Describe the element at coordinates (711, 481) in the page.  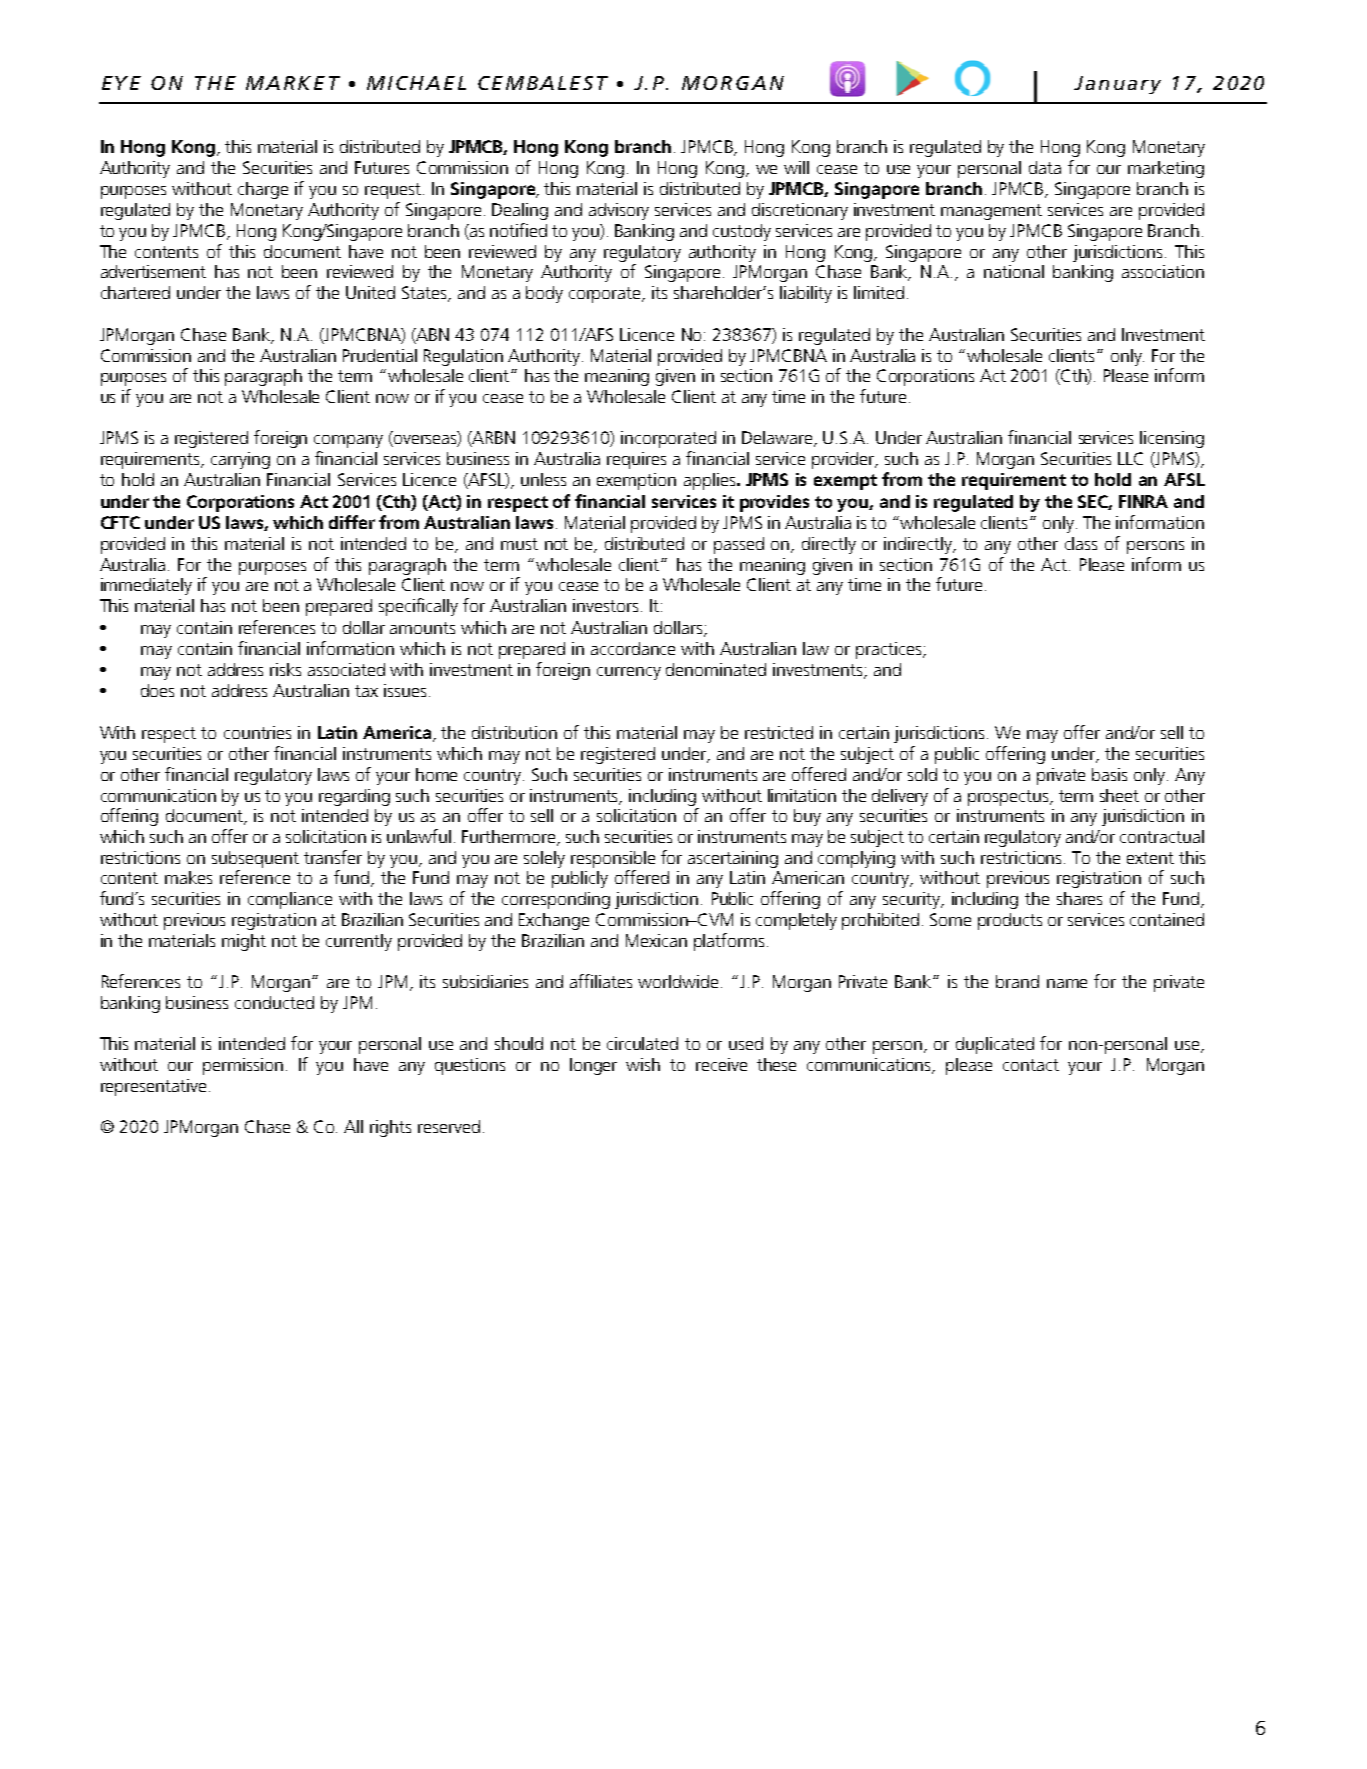
I see `applies` at that location.
